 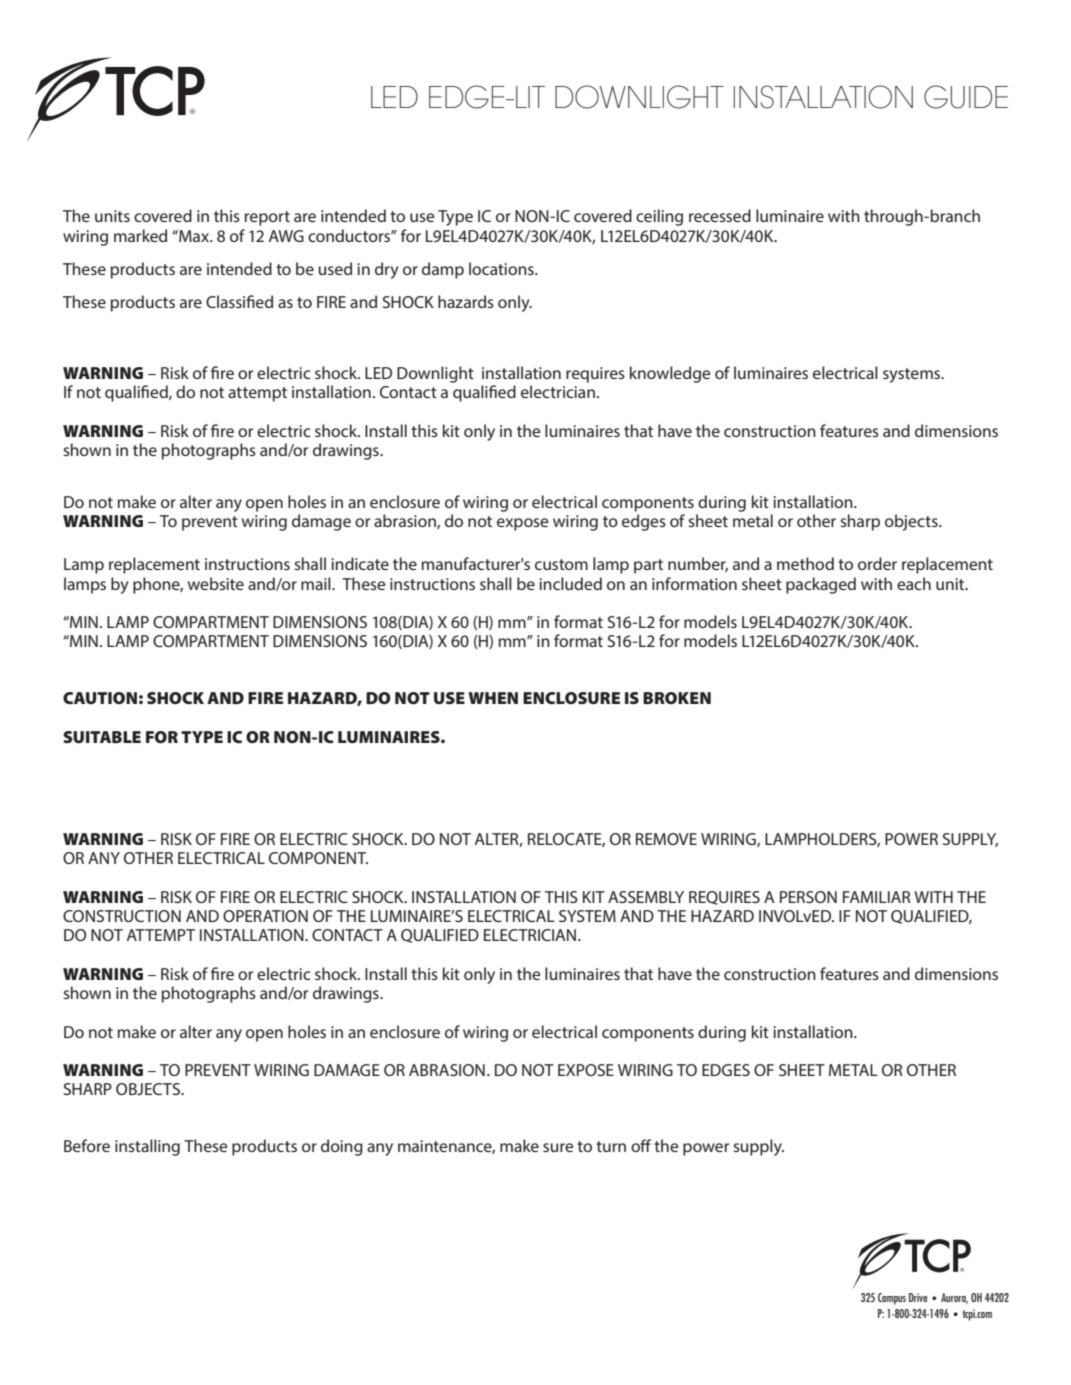 I want to click on report, so click(x=267, y=218).
